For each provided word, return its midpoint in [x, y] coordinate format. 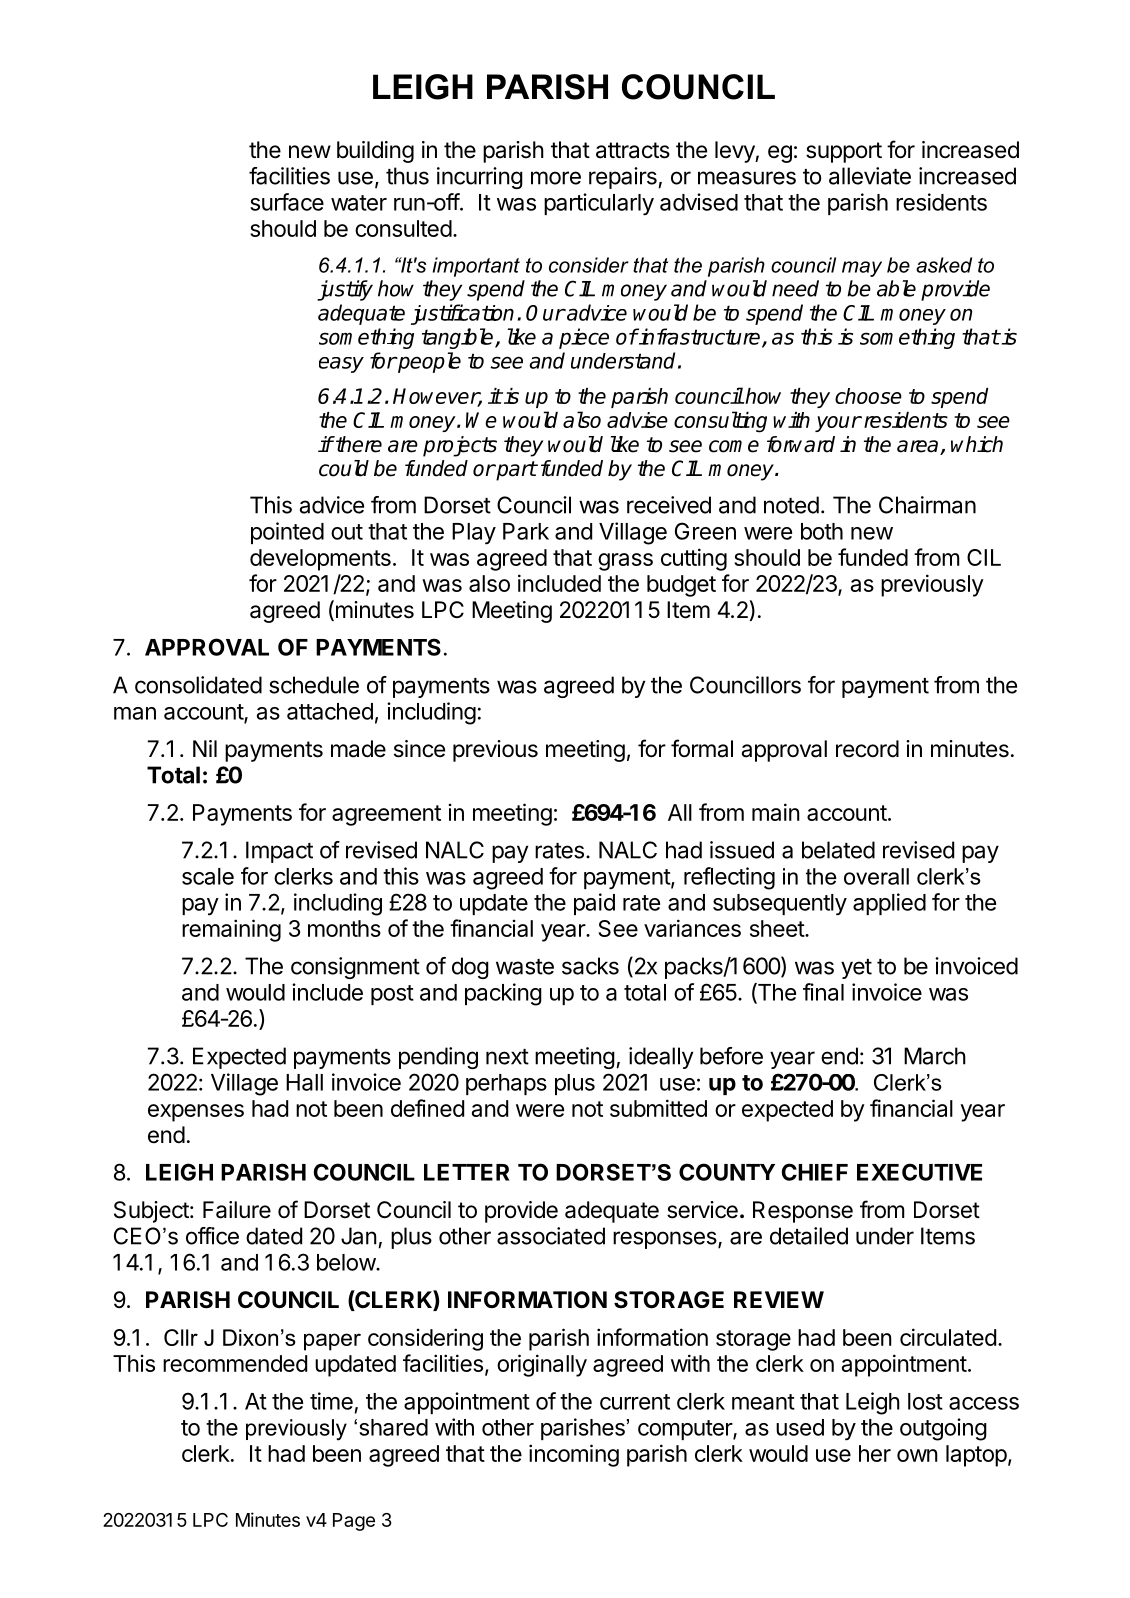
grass [625, 562]
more [556, 178]
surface [287, 202]
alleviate [870, 176]
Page [354, 1522]
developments [320, 560]
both [822, 531]
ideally [661, 1058]
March [935, 1056]
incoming [574, 1455]
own [917, 1455]
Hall [304, 1082]
